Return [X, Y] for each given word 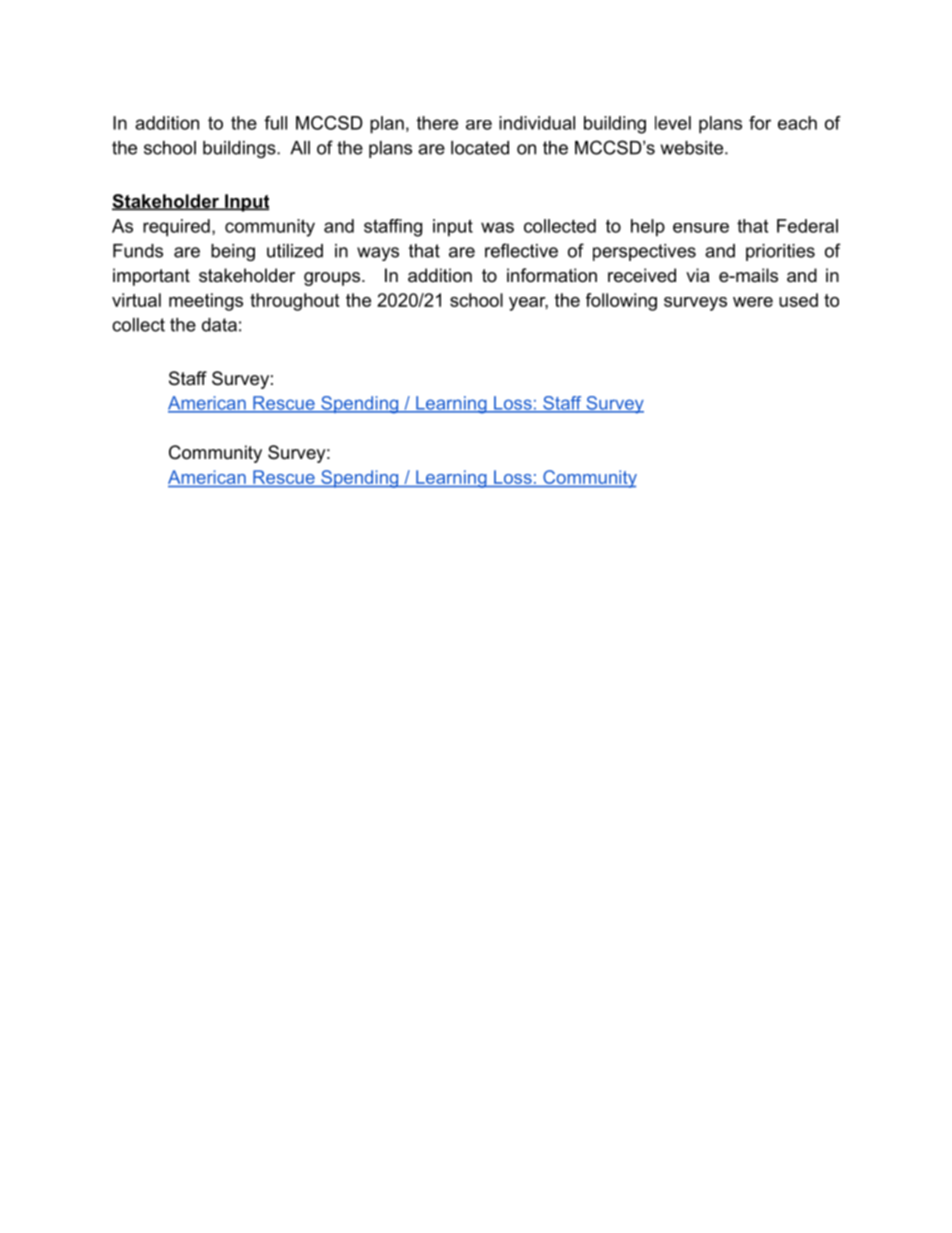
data [219, 325]
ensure [701, 228]
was [497, 227]
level [673, 123]
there [437, 123]
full [275, 123]
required [176, 228]
